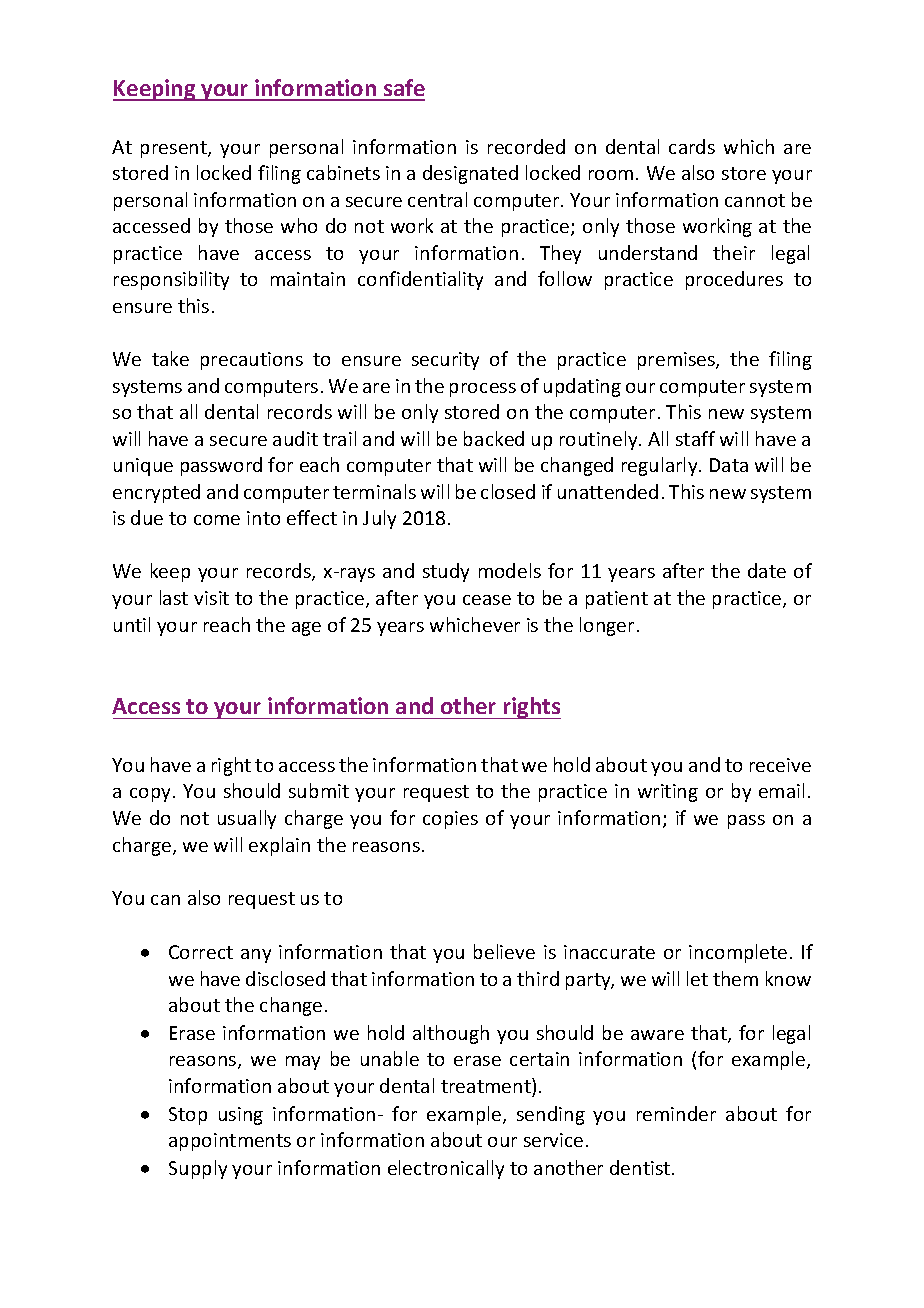 The image size is (924, 1308). I want to click on present, so click(175, 149).
